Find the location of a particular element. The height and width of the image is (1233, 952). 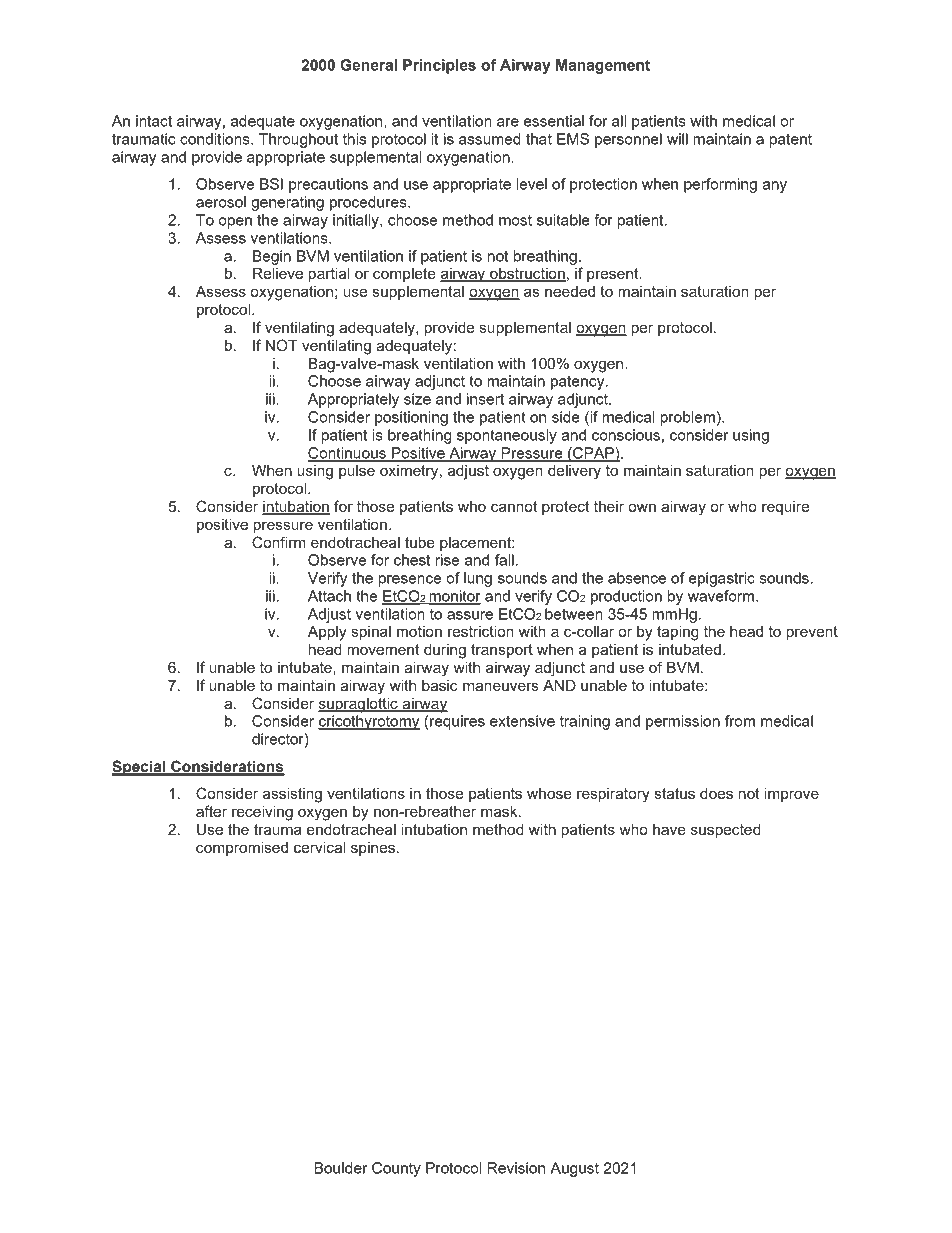

from is located at coordinates (740, 721).
